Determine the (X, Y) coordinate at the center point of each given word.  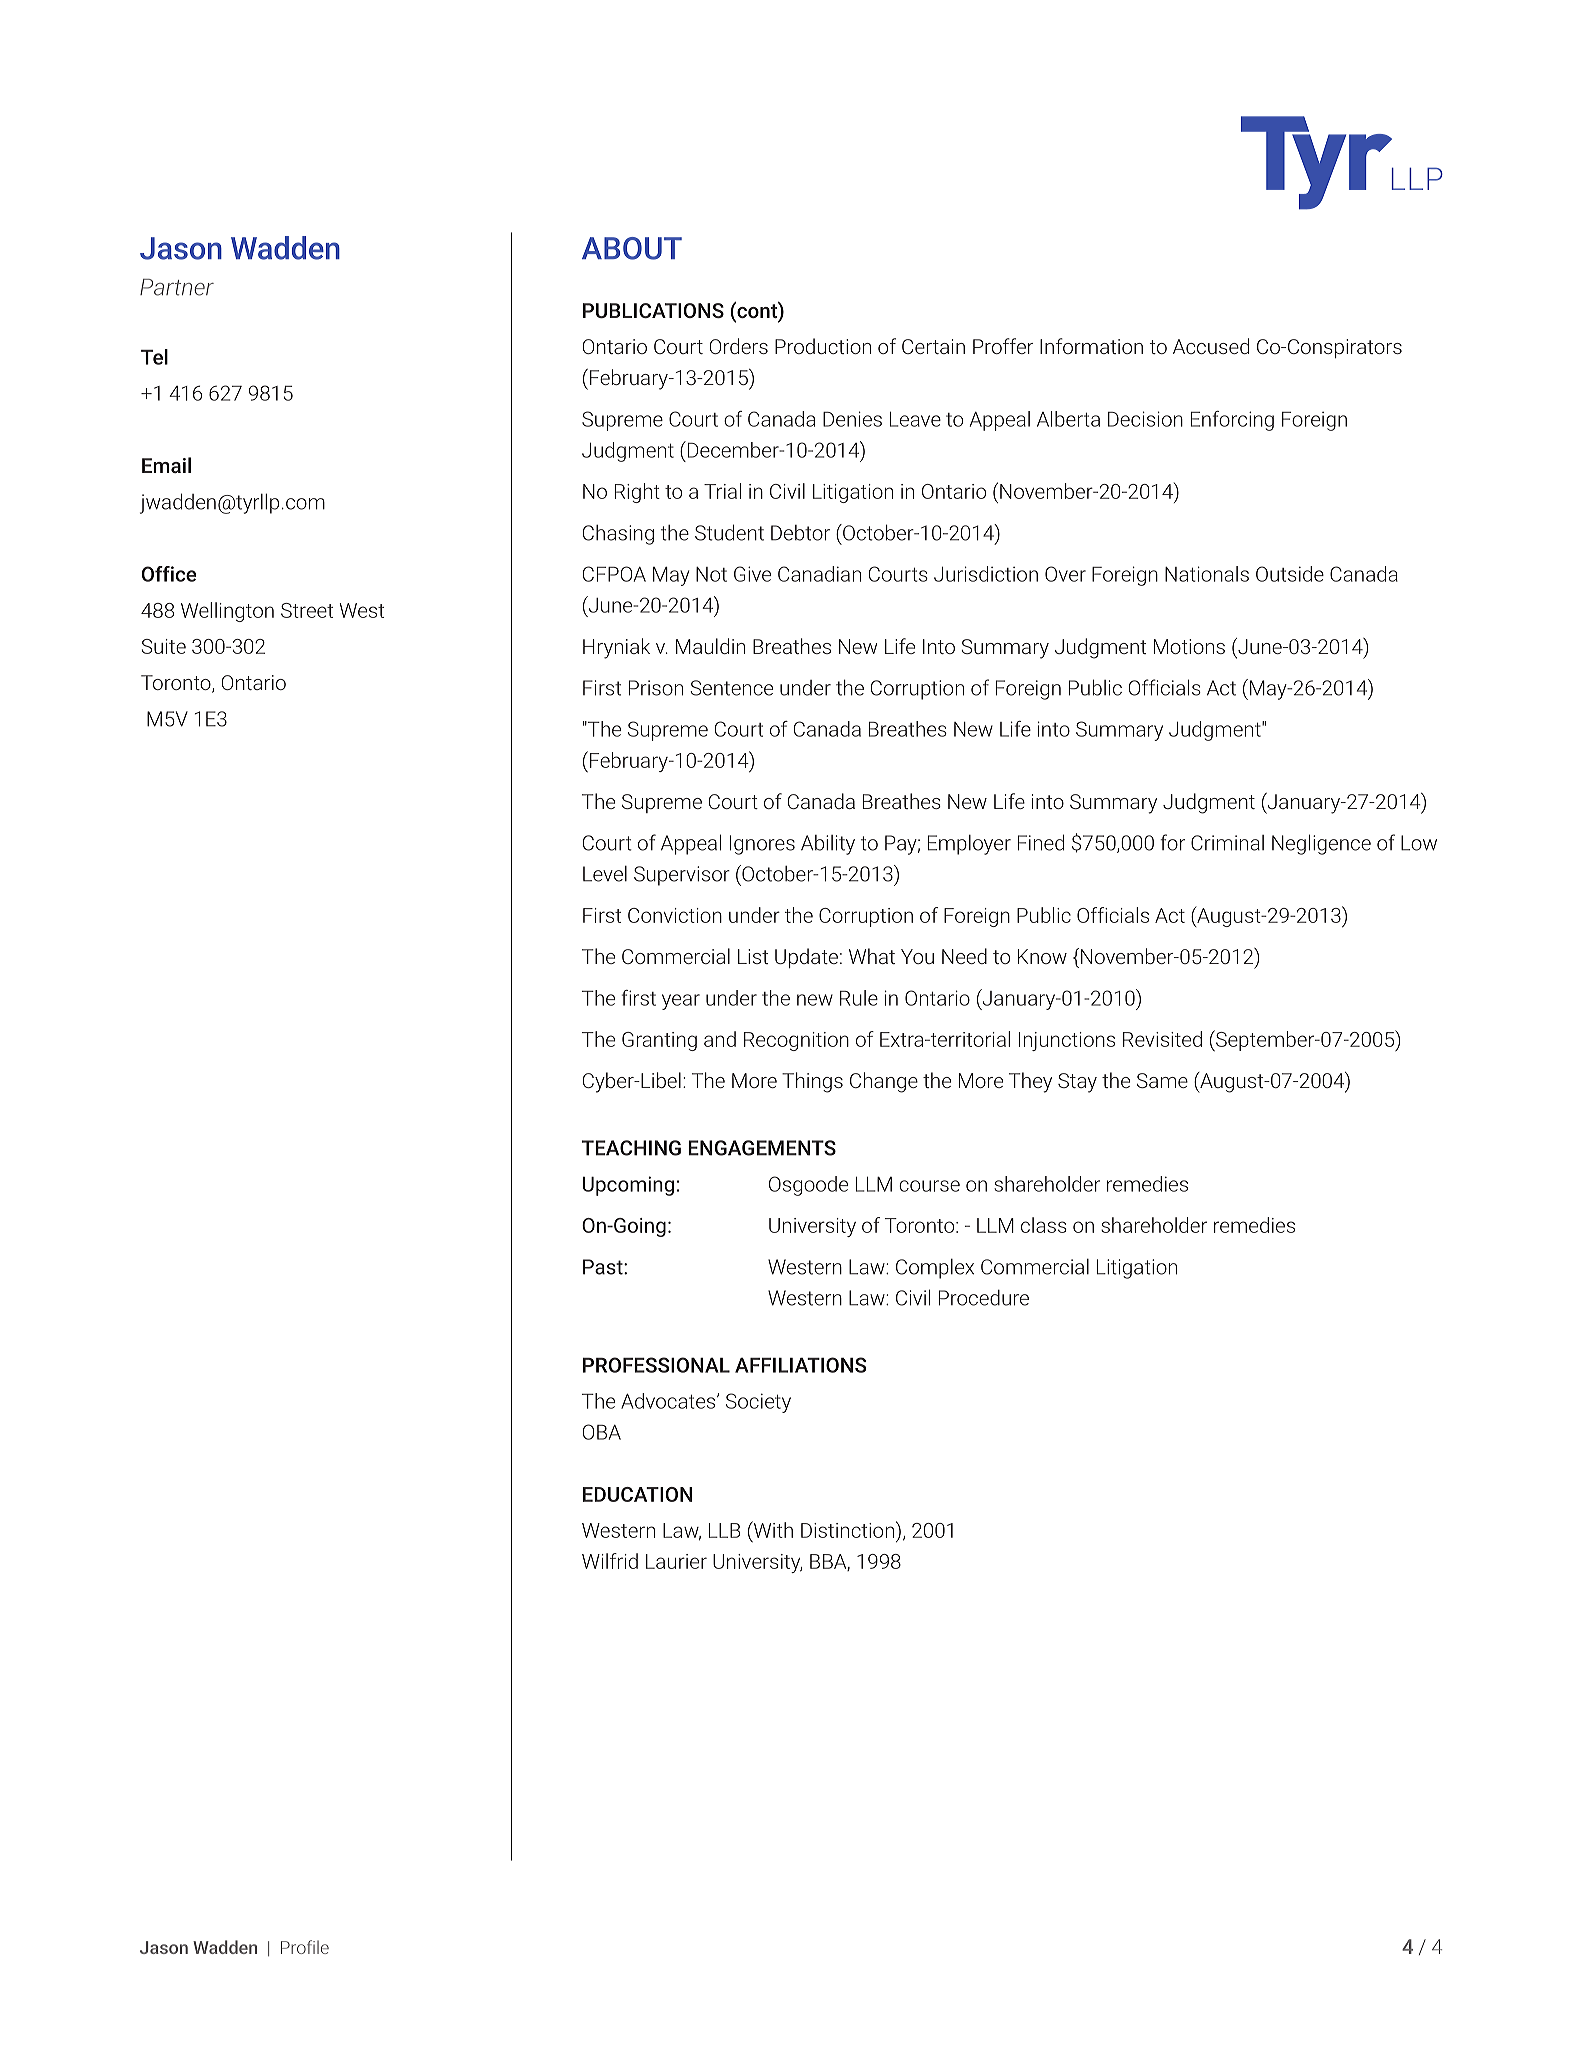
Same (1162, 1080)
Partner (177, 287)
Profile (305, 1947)
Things (812, 1082)
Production (823, 346)
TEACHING (631, 1148)
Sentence (731, 688)
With (772, 1529)
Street (307, 610)
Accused (1211, 346)
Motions (1189, 646)
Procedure (984, 1298)
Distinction (847, 1530)
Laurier (676, 1561)
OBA (601, 1432)
